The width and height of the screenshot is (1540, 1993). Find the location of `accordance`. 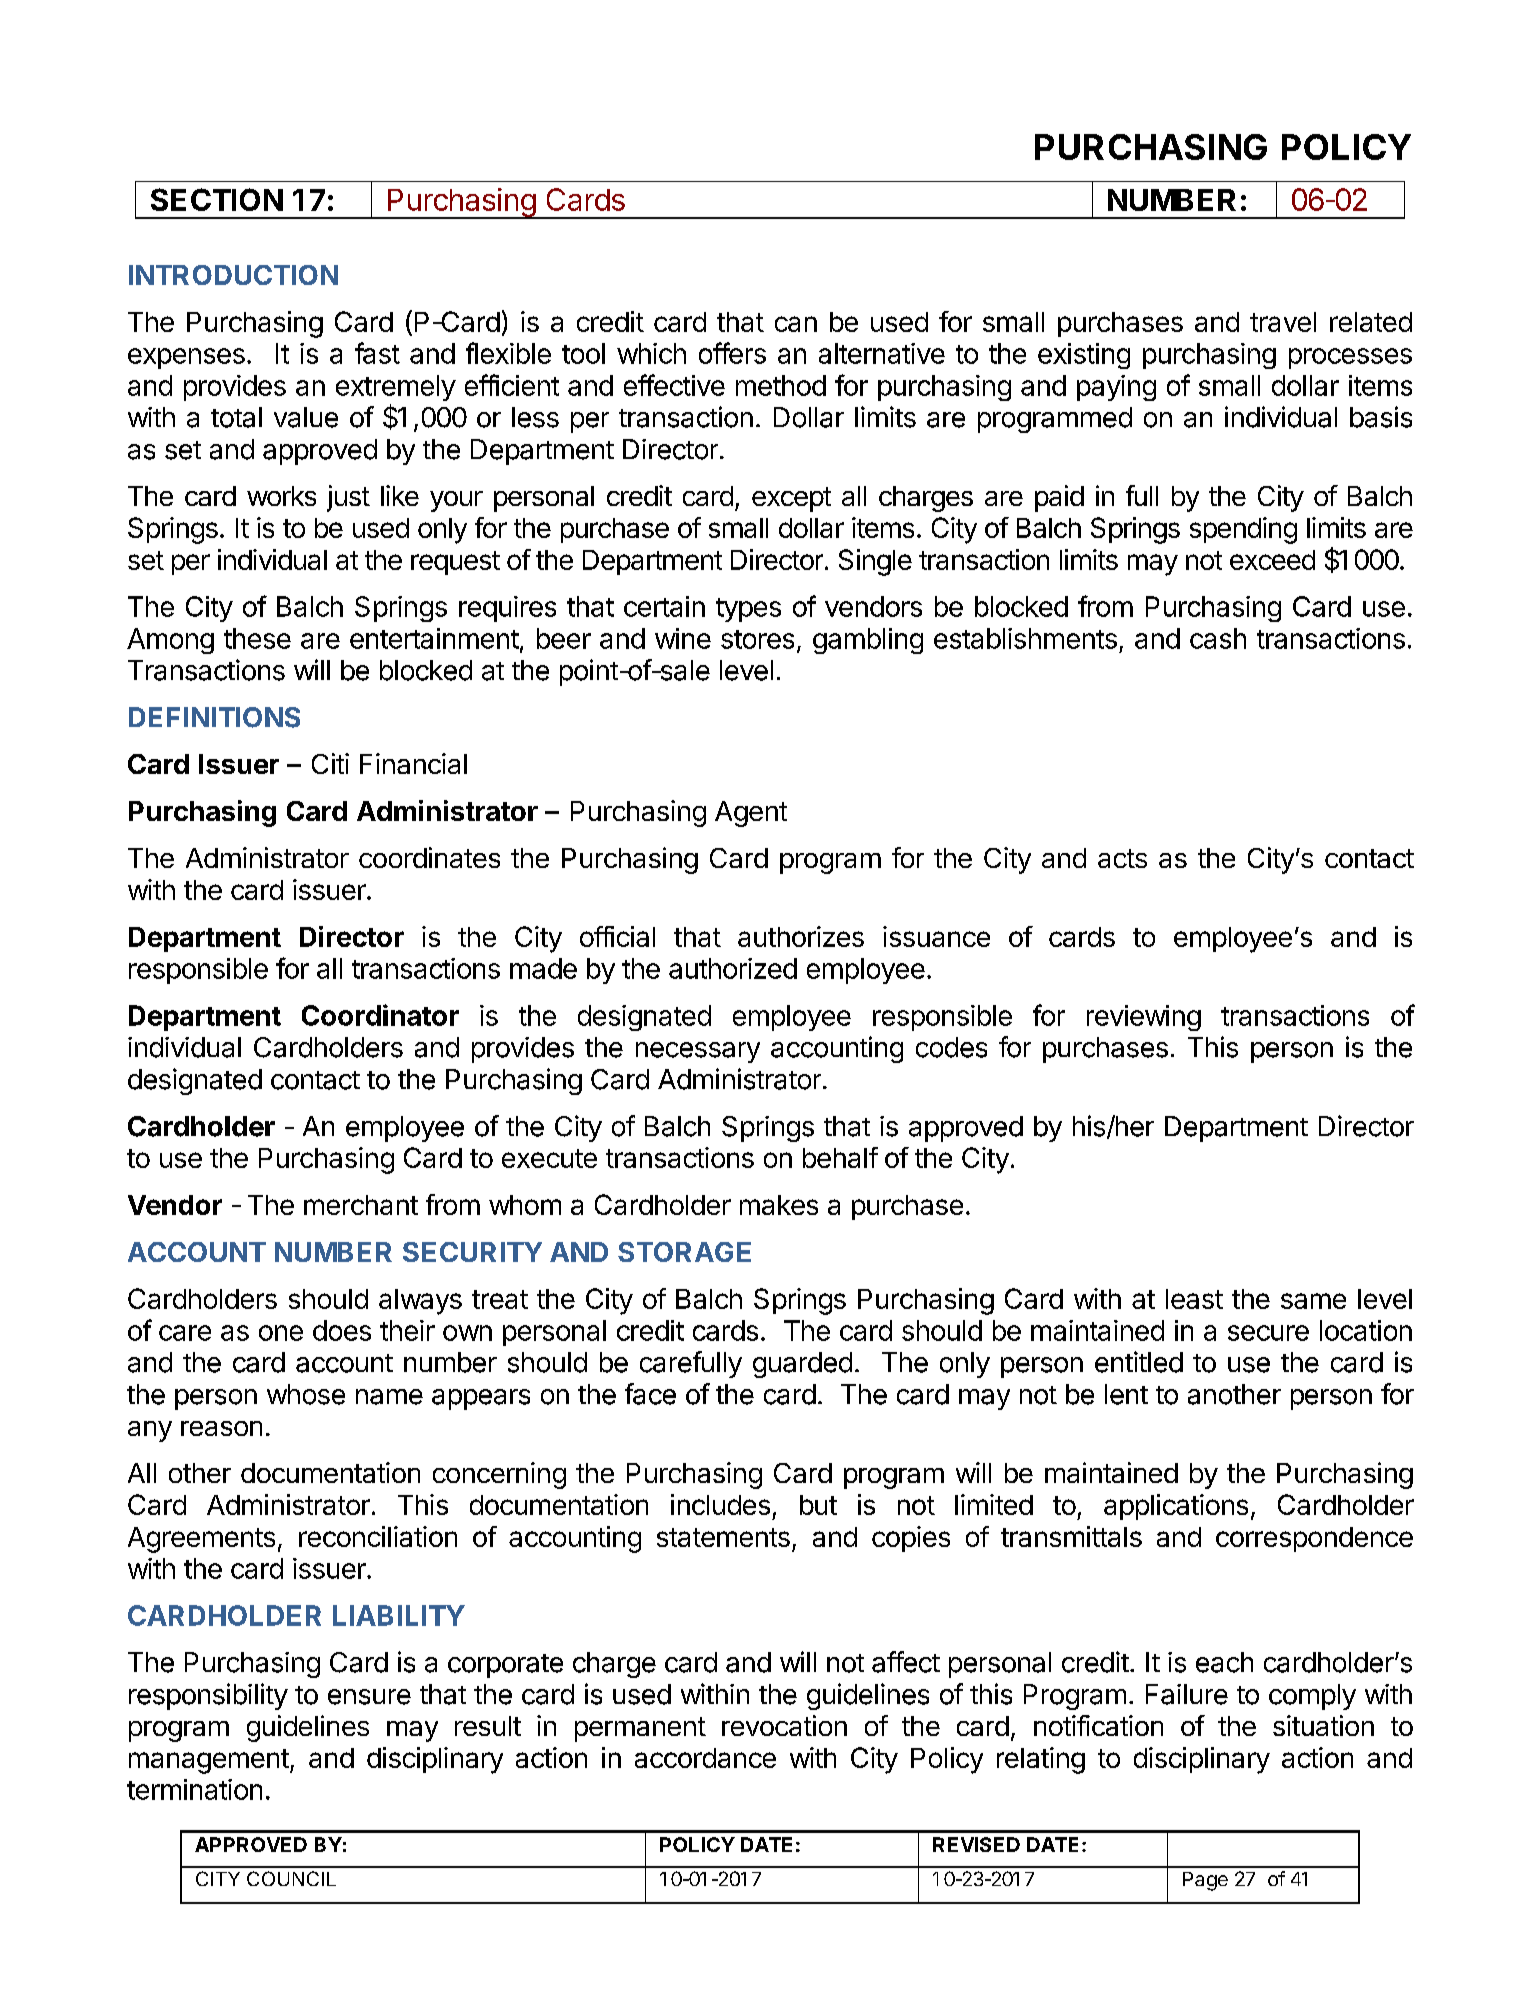

accordance is located at coordinates (705, 1758).
